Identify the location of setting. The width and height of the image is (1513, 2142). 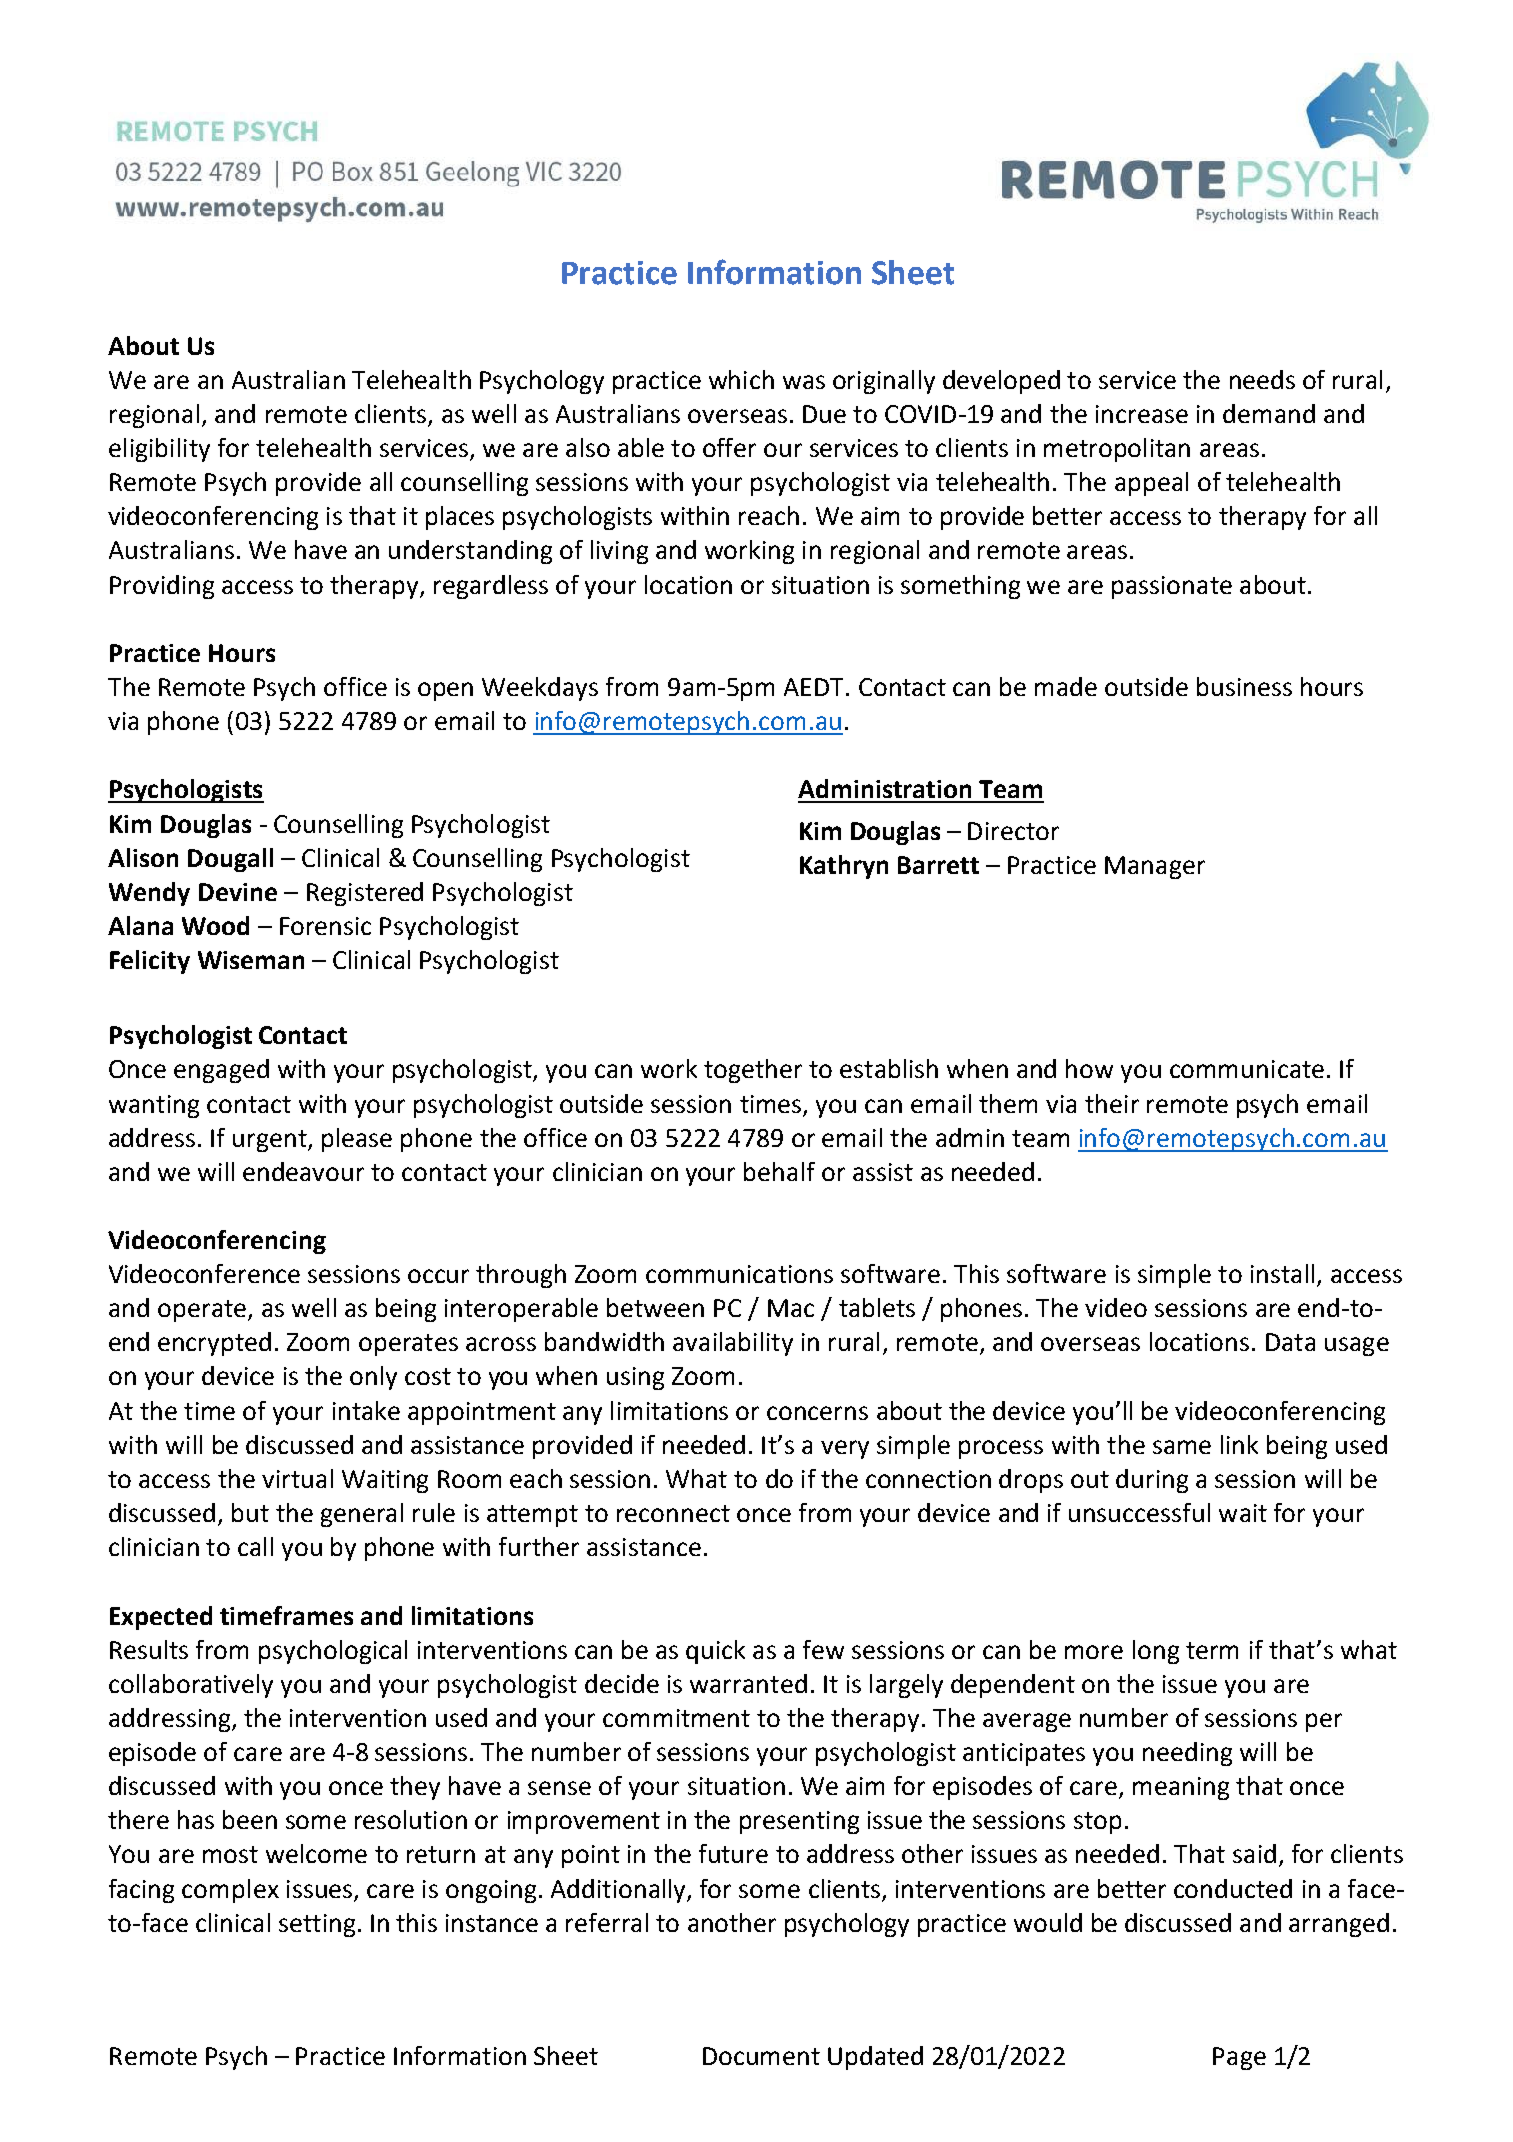
(317, 1925).
